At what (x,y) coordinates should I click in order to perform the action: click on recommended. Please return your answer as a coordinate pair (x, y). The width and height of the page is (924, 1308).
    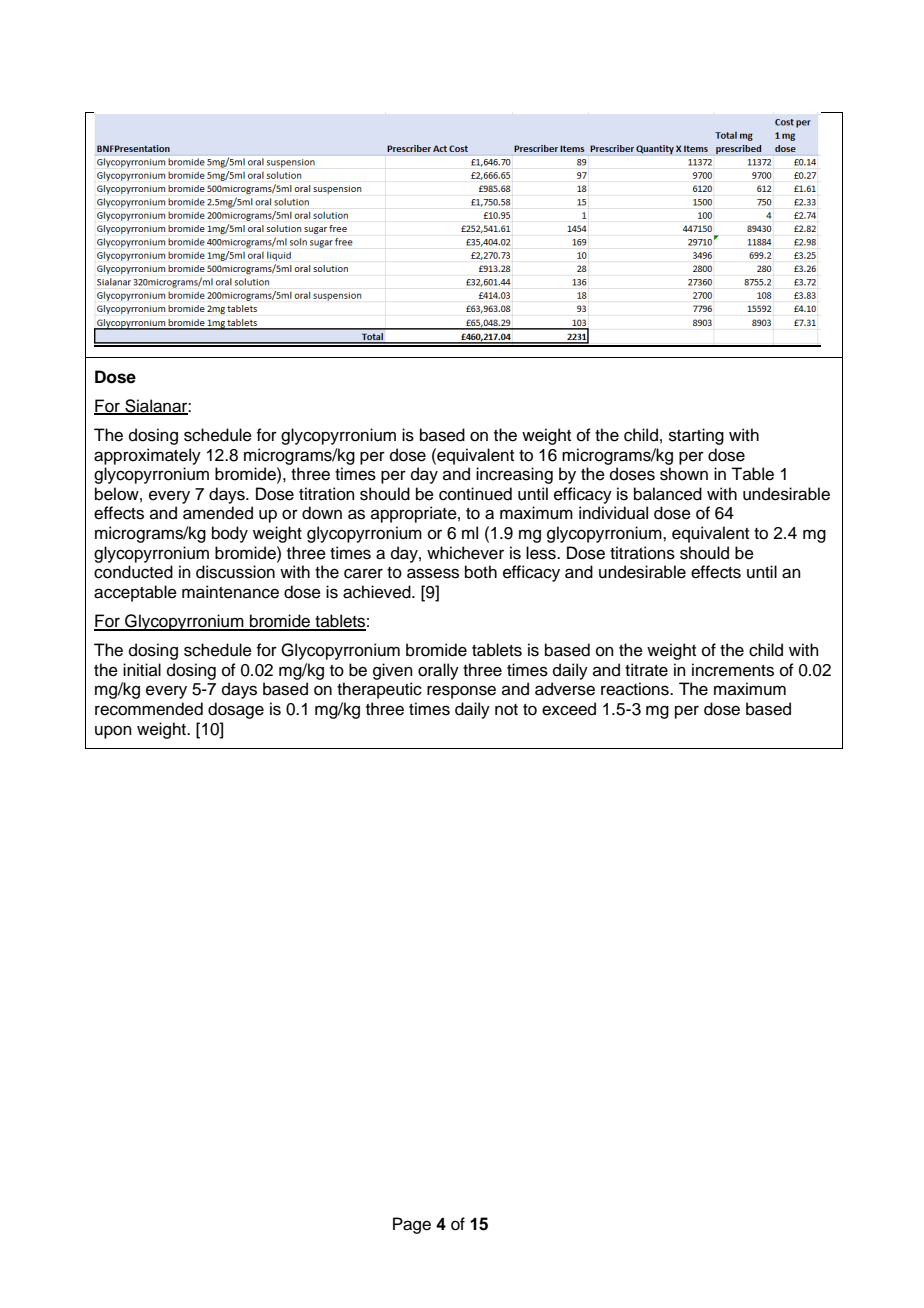
    Looking at the image, I should click on (149, 709).
